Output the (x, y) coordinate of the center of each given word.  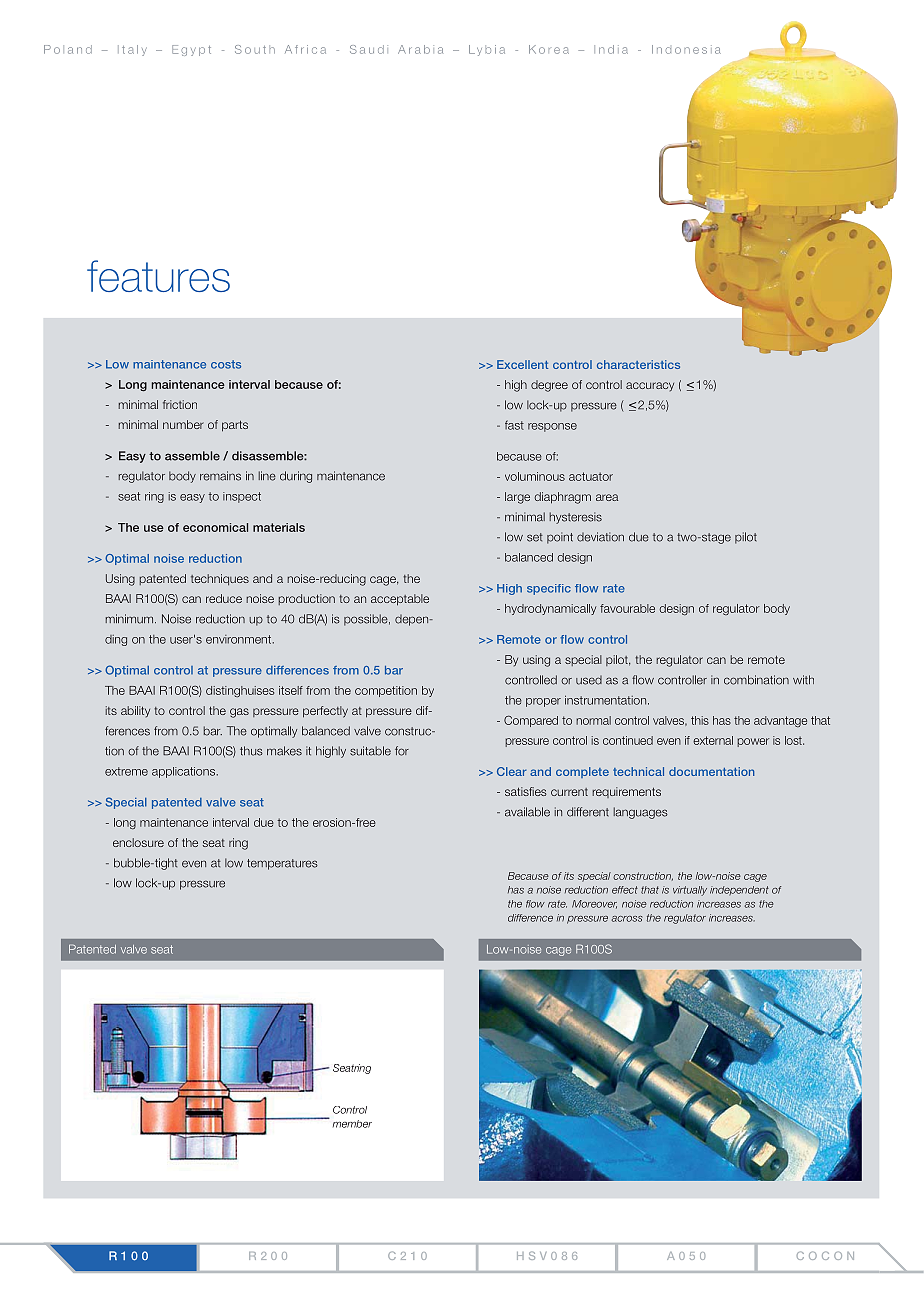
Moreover (594, 904)
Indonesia (686, 49)
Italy (132, 50)
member (352, 1124)
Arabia (420, 49)
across (626, 919)
